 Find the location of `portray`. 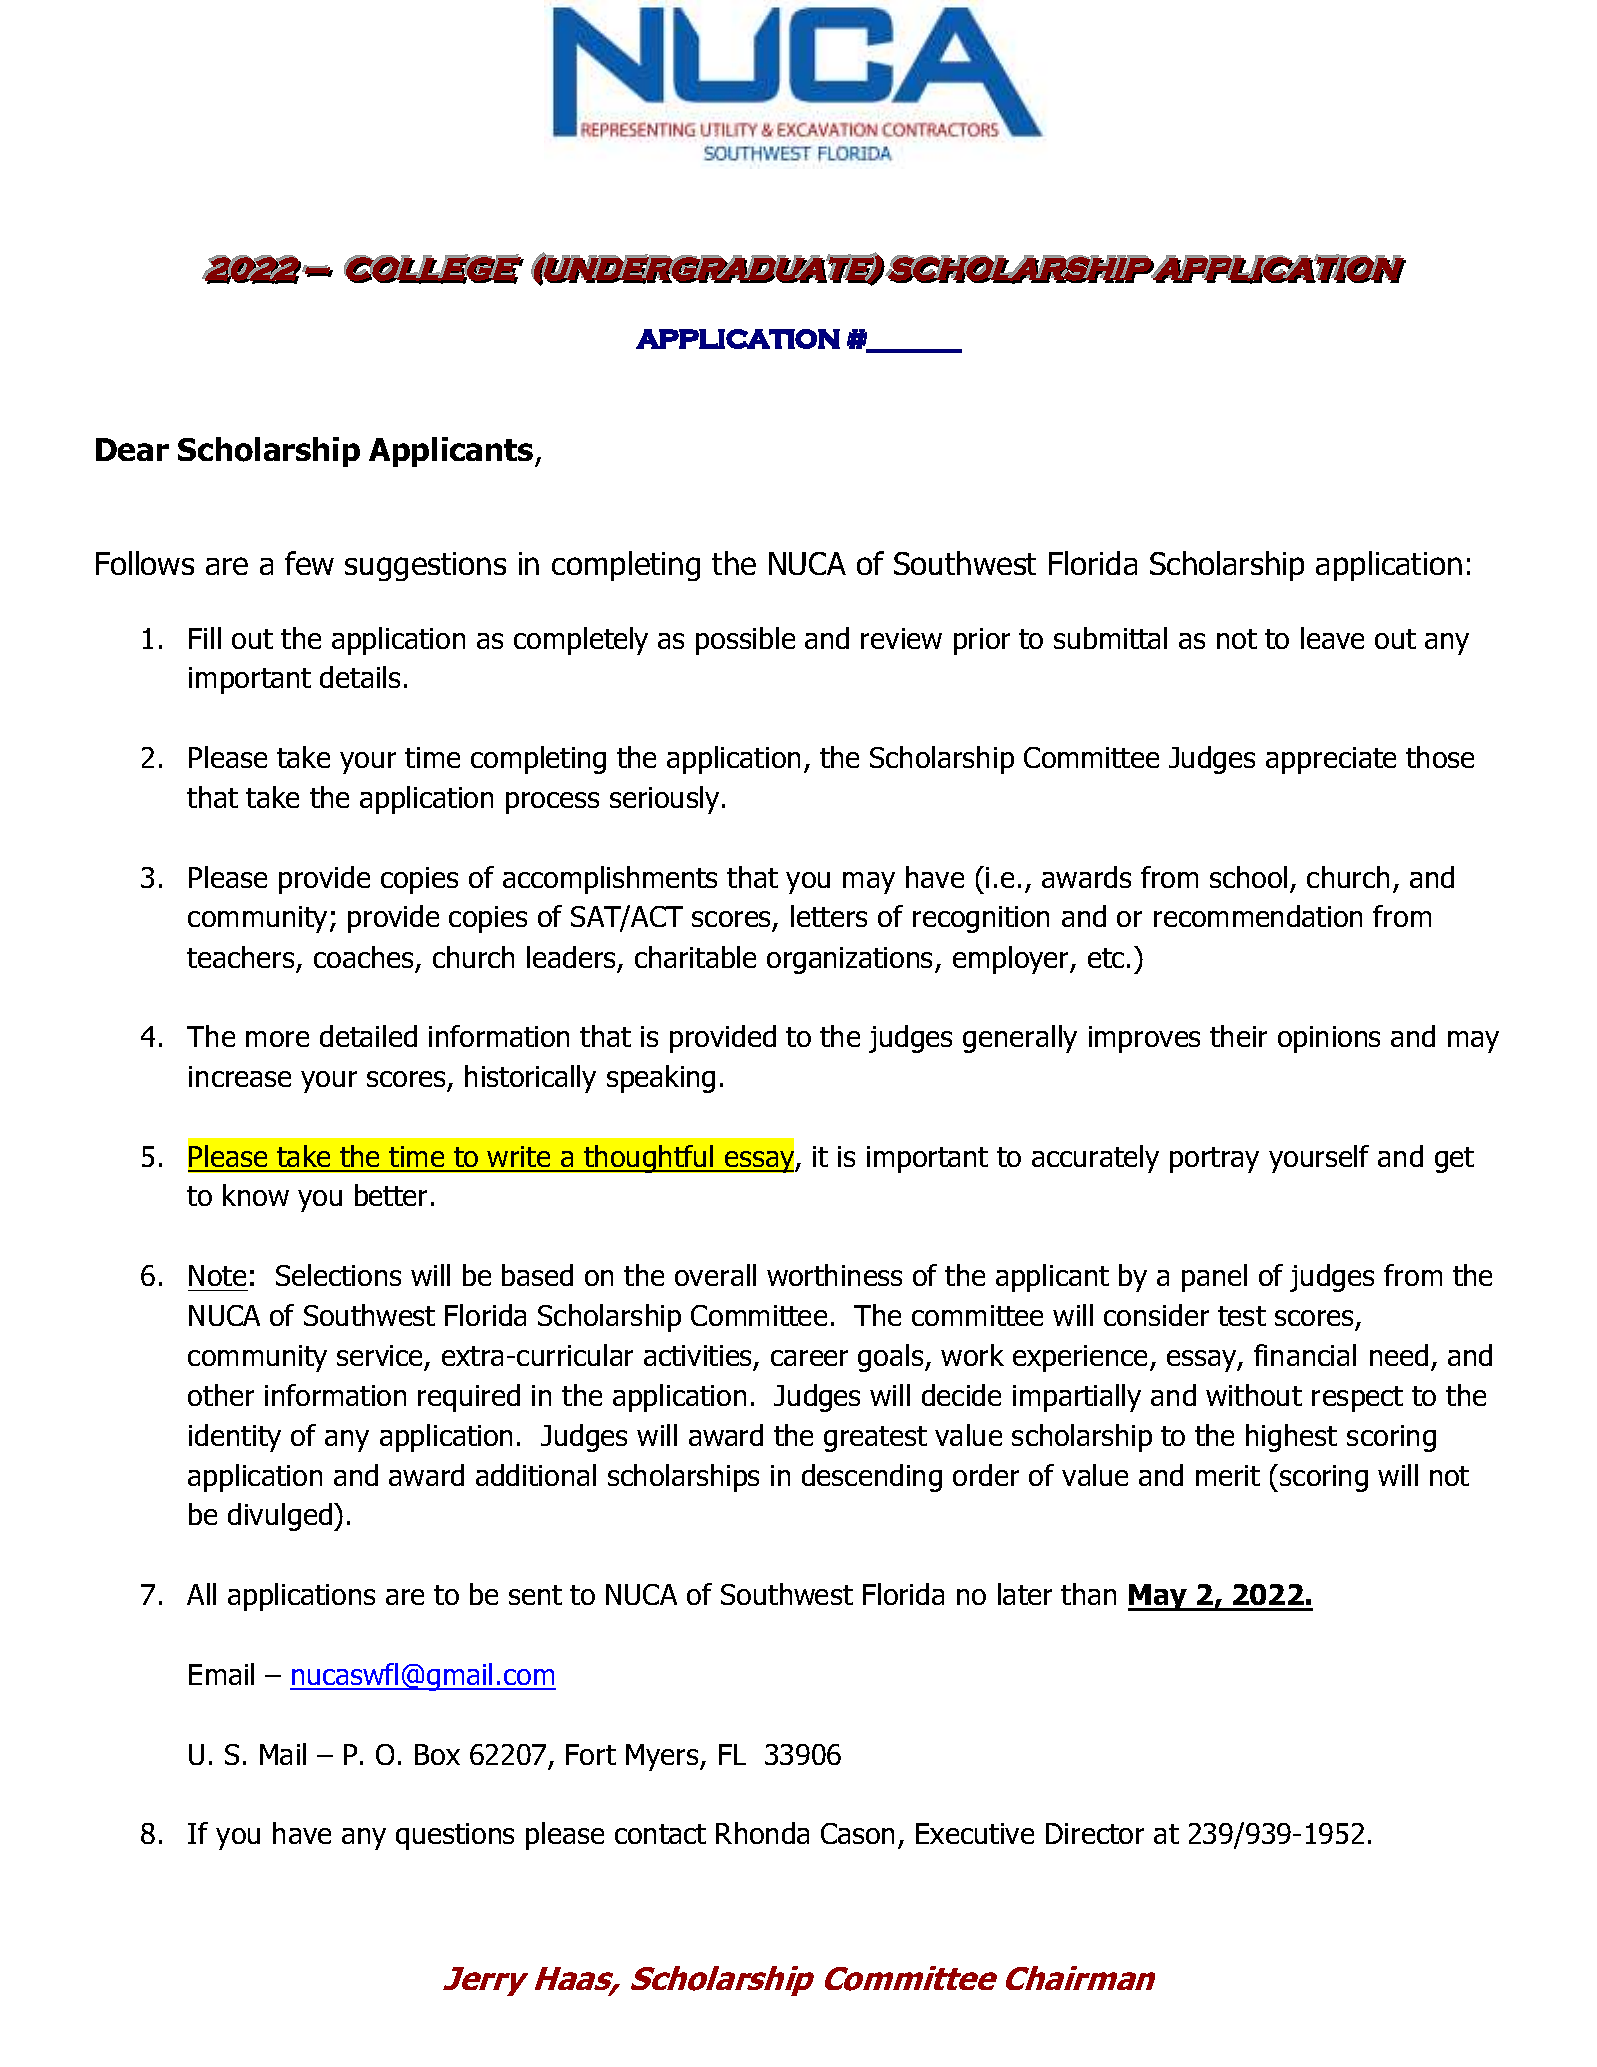

portray is located at coordinates (1214, 1160).
